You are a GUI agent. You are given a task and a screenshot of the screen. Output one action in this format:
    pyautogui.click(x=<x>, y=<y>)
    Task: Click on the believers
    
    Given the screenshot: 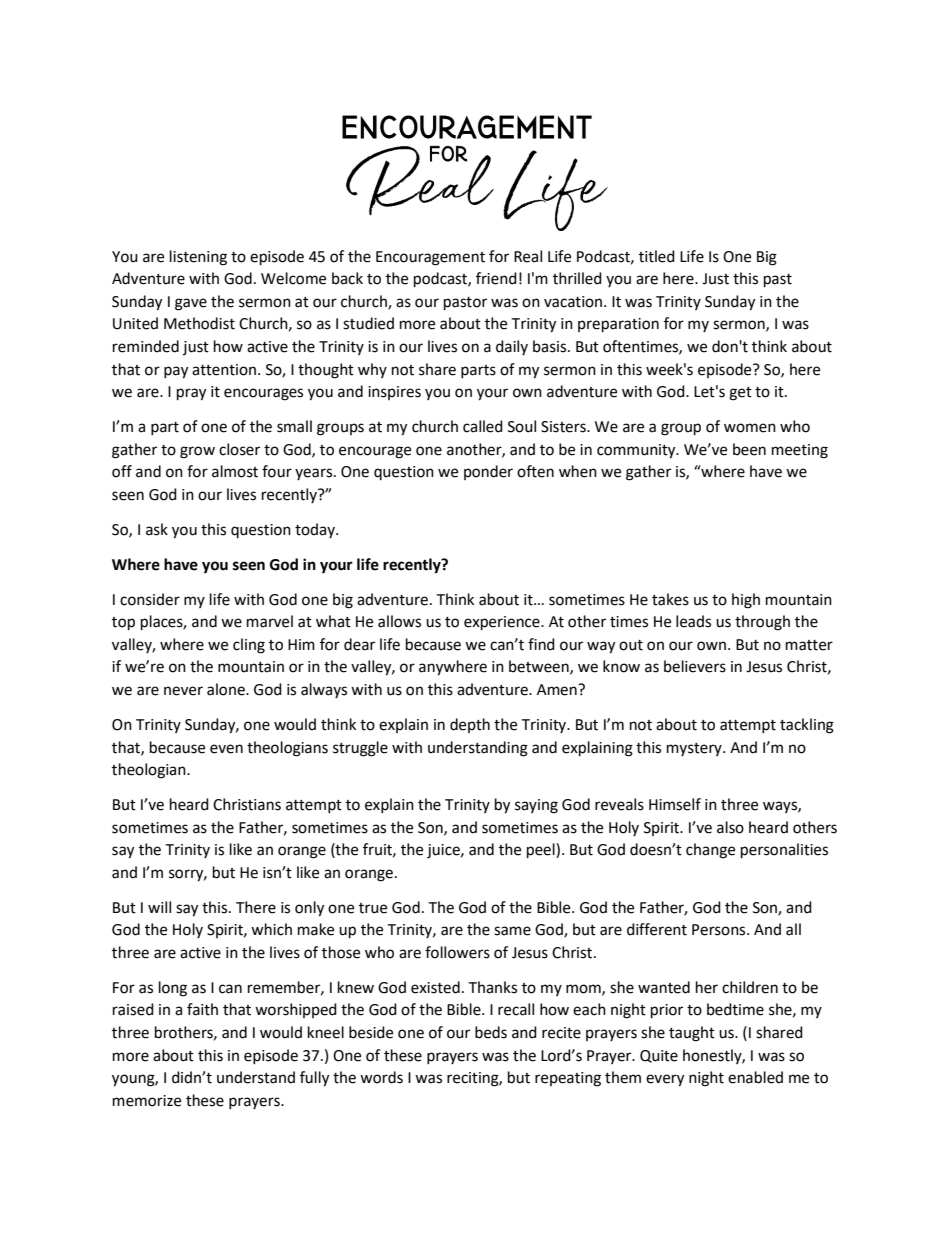 What is the action you would take?
    pyautogui.click(x=695, y=666)
